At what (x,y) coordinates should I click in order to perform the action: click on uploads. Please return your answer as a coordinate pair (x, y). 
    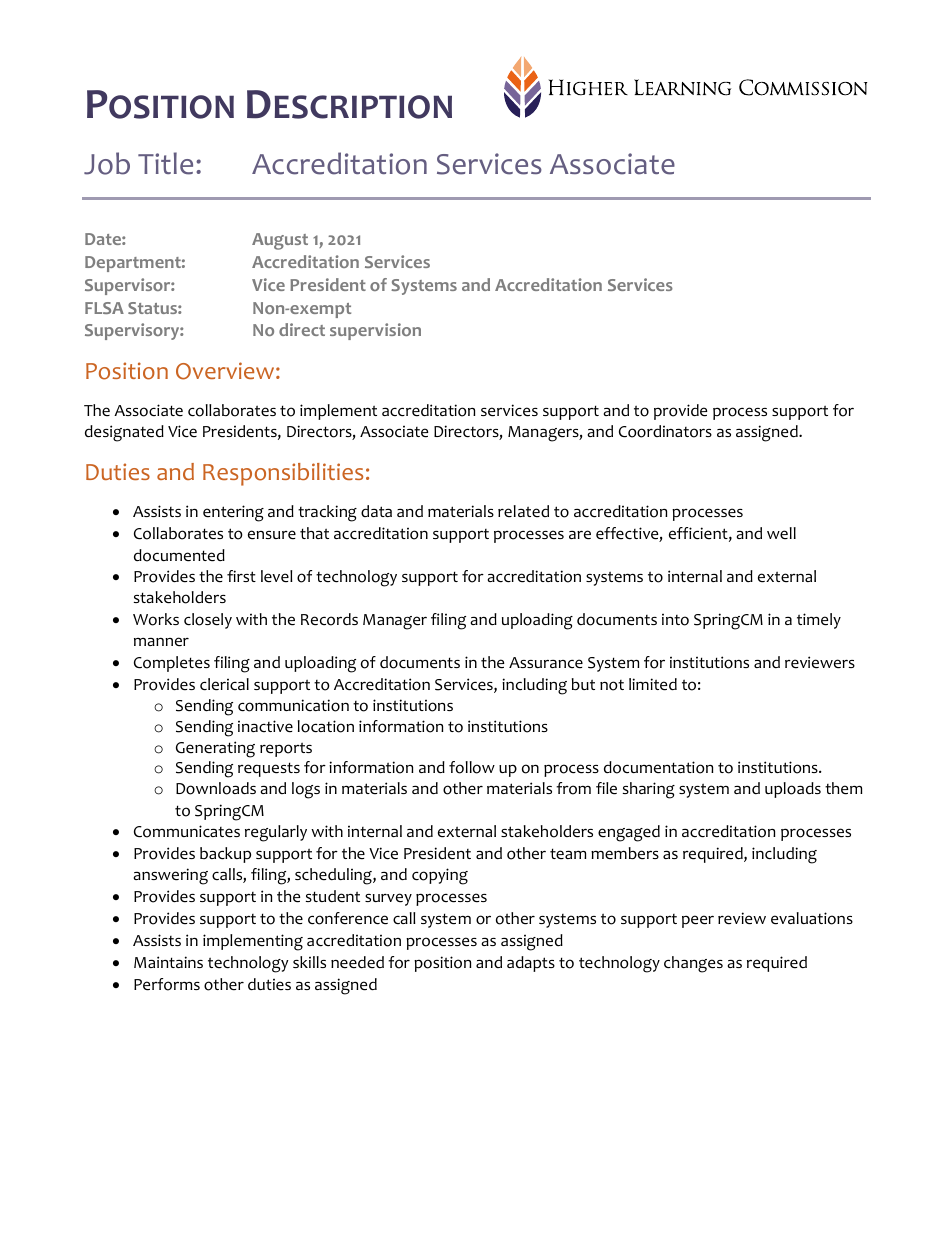
    Looking at the image, I should click on (793, 790).
